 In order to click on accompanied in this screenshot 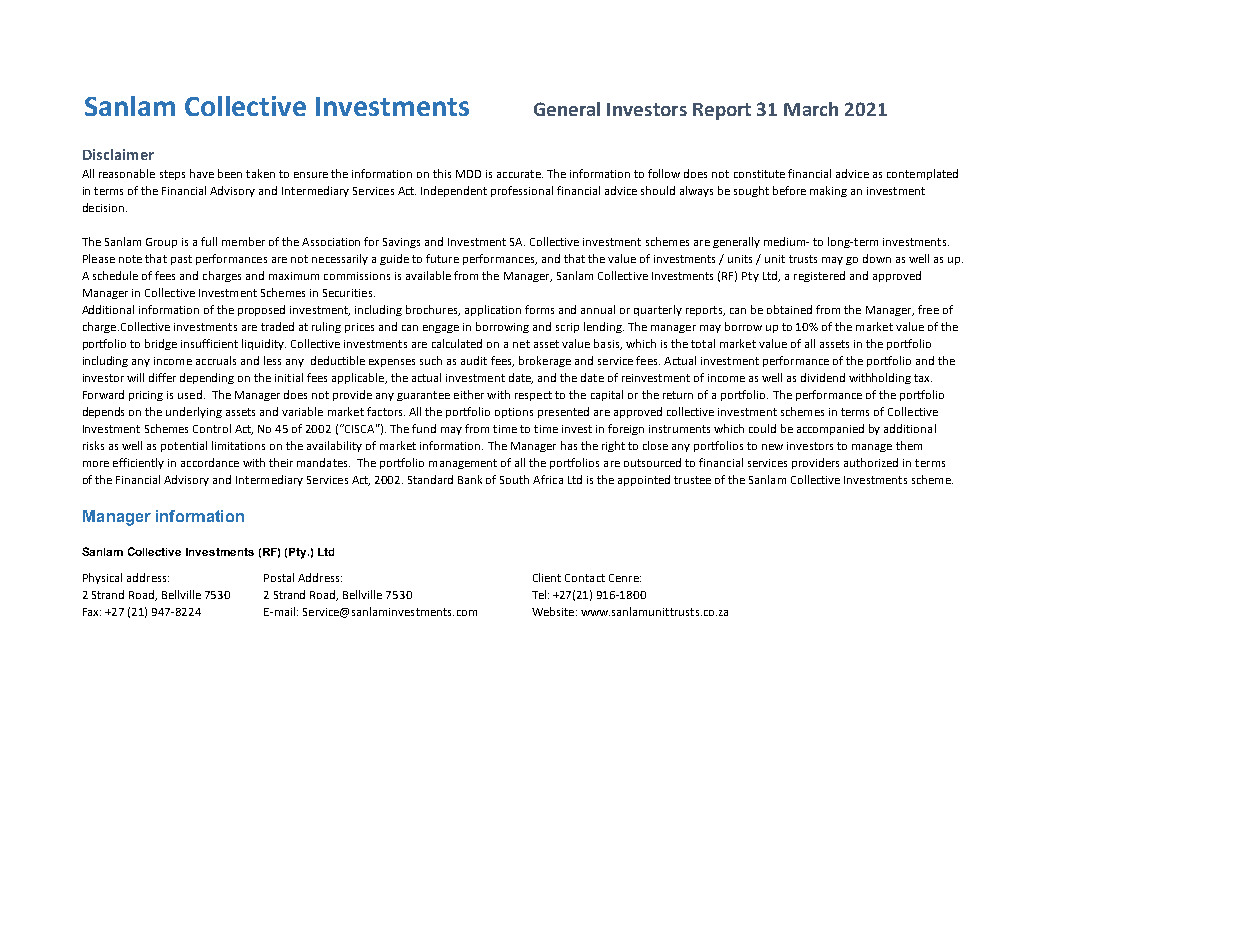, I will do `click(830, 429)`.
